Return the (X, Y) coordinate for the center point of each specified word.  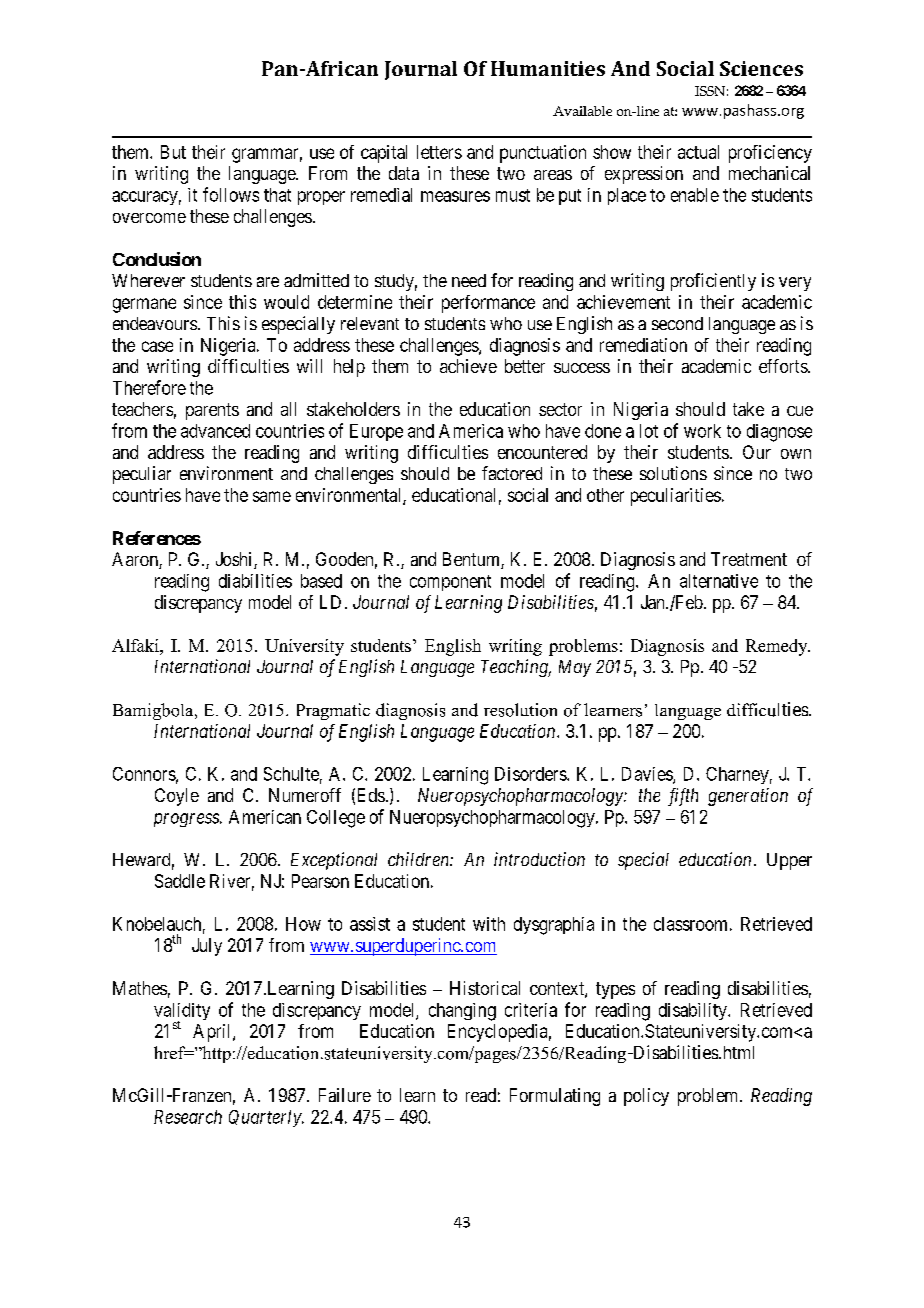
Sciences (761, 68)
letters (439, 152)
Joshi (235, 560)
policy (646, 1097)
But (173, 152)
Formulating (555, 1097)
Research (188, 1117)
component (450, 583)
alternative (719, 581)
